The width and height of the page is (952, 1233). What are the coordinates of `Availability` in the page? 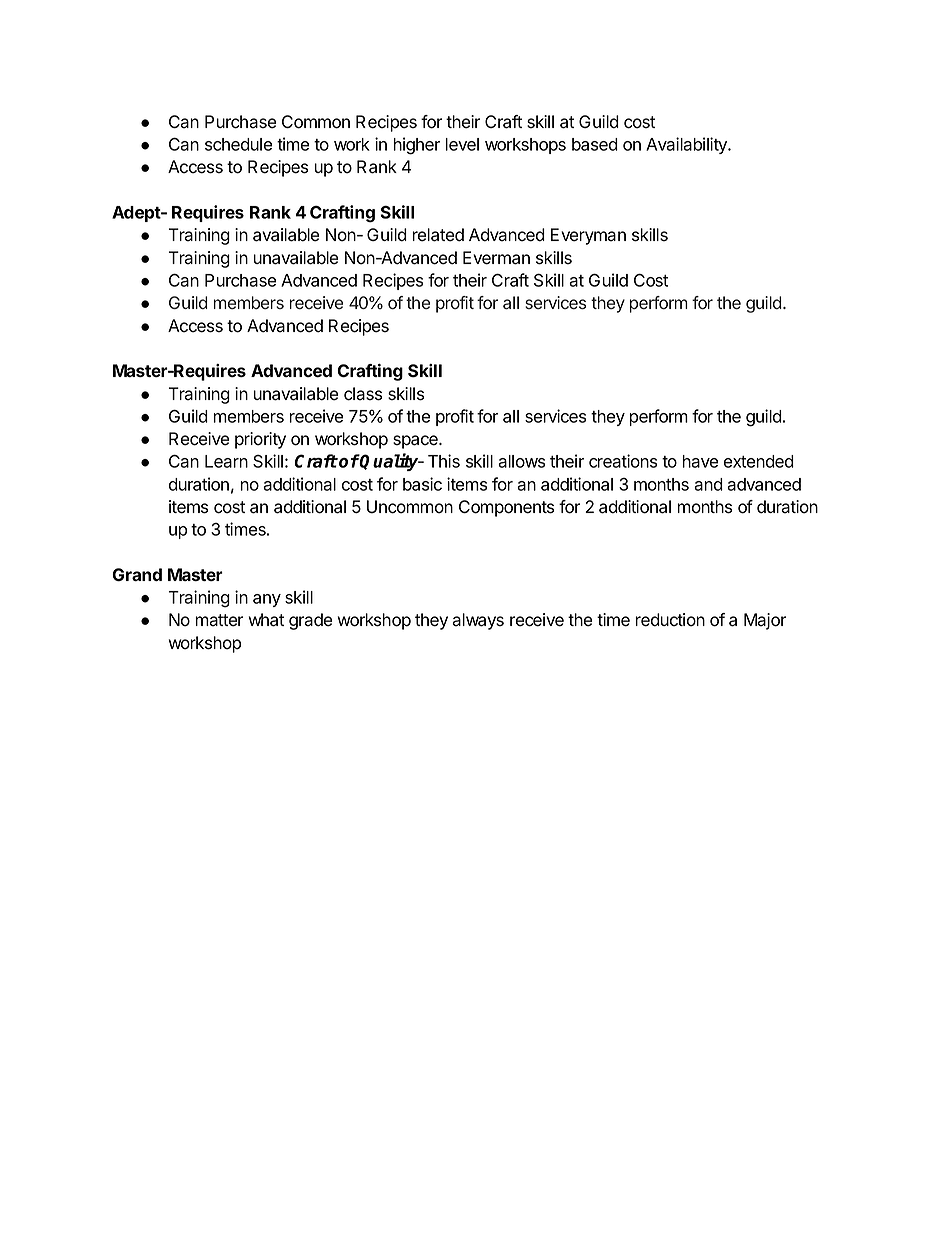 It's located at (687, 145).
